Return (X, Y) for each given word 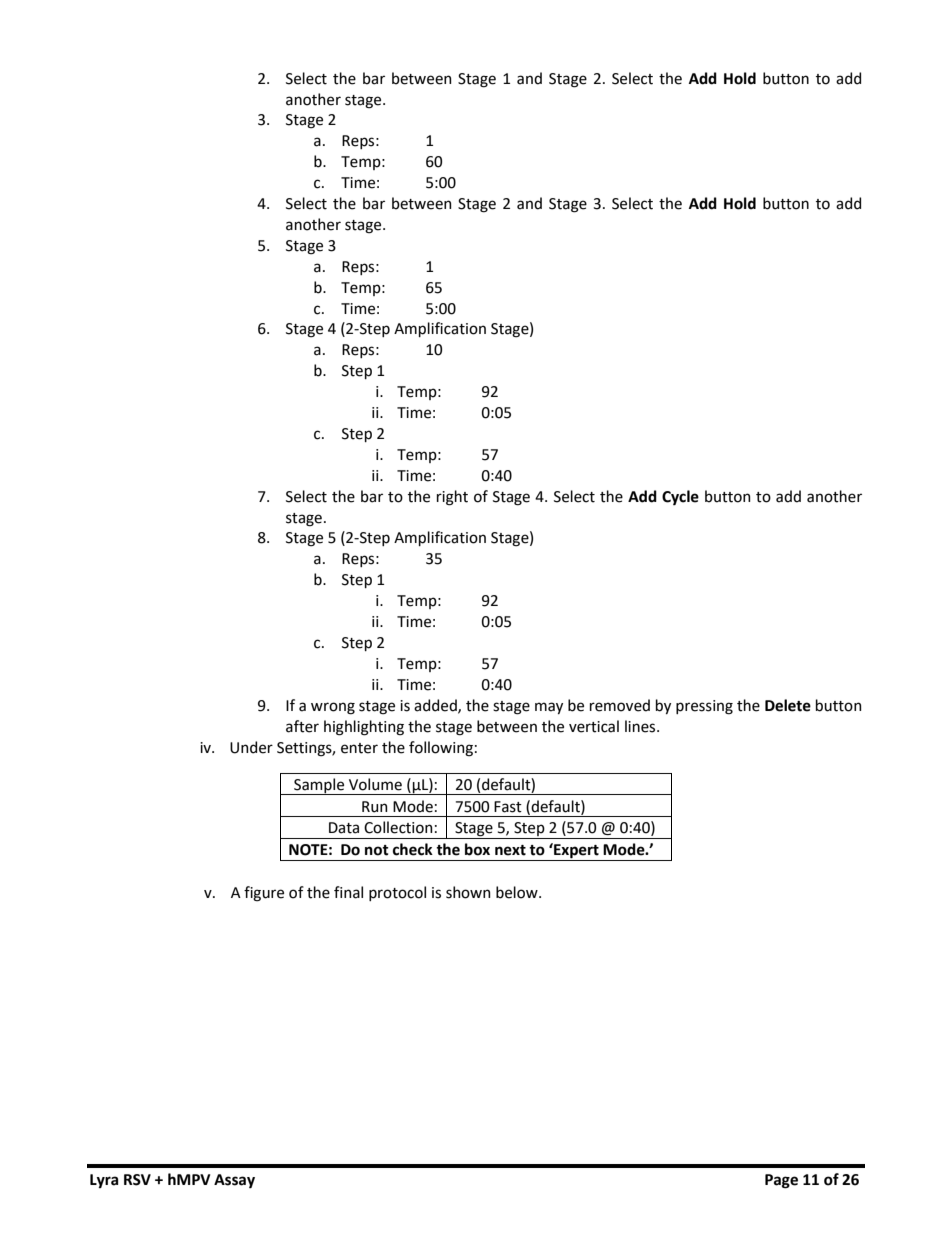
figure (264, 894)
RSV (137, 1180)
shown (468, 892)
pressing (704, 707)
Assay (234, 1181)
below (518, 892)
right (452, 498)
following (441, 749)
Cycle (680, 497)
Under (251, 747)
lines (641, 726)
